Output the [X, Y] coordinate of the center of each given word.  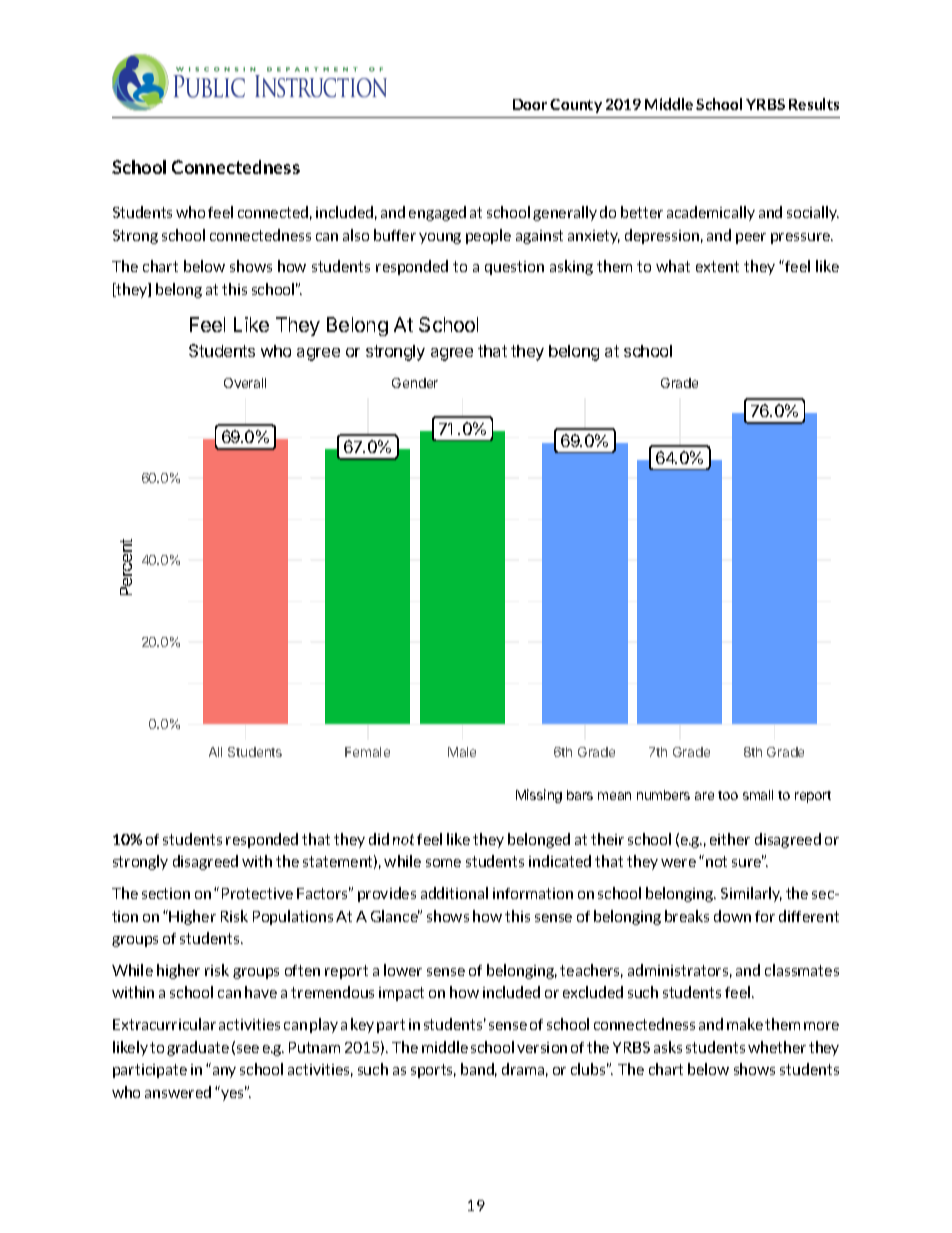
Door [530, 104]
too [728, 795]
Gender [415, 383]
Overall [245, 383]
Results [814, 104]
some [443, 863]
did [379, 839]
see [248, 1049]
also [356, 235]
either [730, 839]
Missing [539, 796]
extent [717, 266]
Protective [257, 893]
